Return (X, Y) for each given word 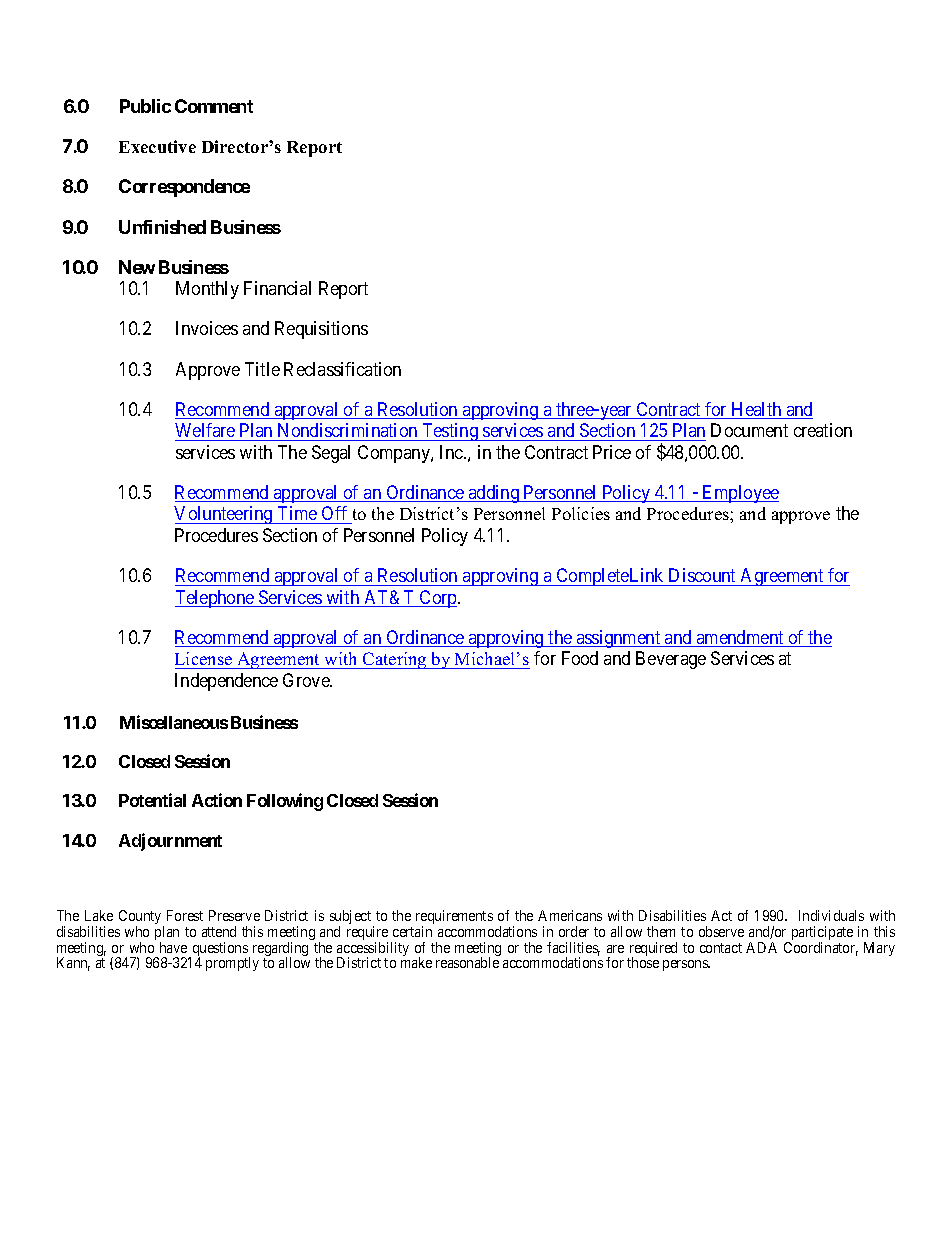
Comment (214, 106)
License (203, 658)
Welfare (205, 430)
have (173, 947)
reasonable (467, 962)
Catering (395, 660)
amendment (740, 638)
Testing (450, 432)
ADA (761, 947)
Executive (157, 146)
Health (757, 410)
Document (749, 430)
